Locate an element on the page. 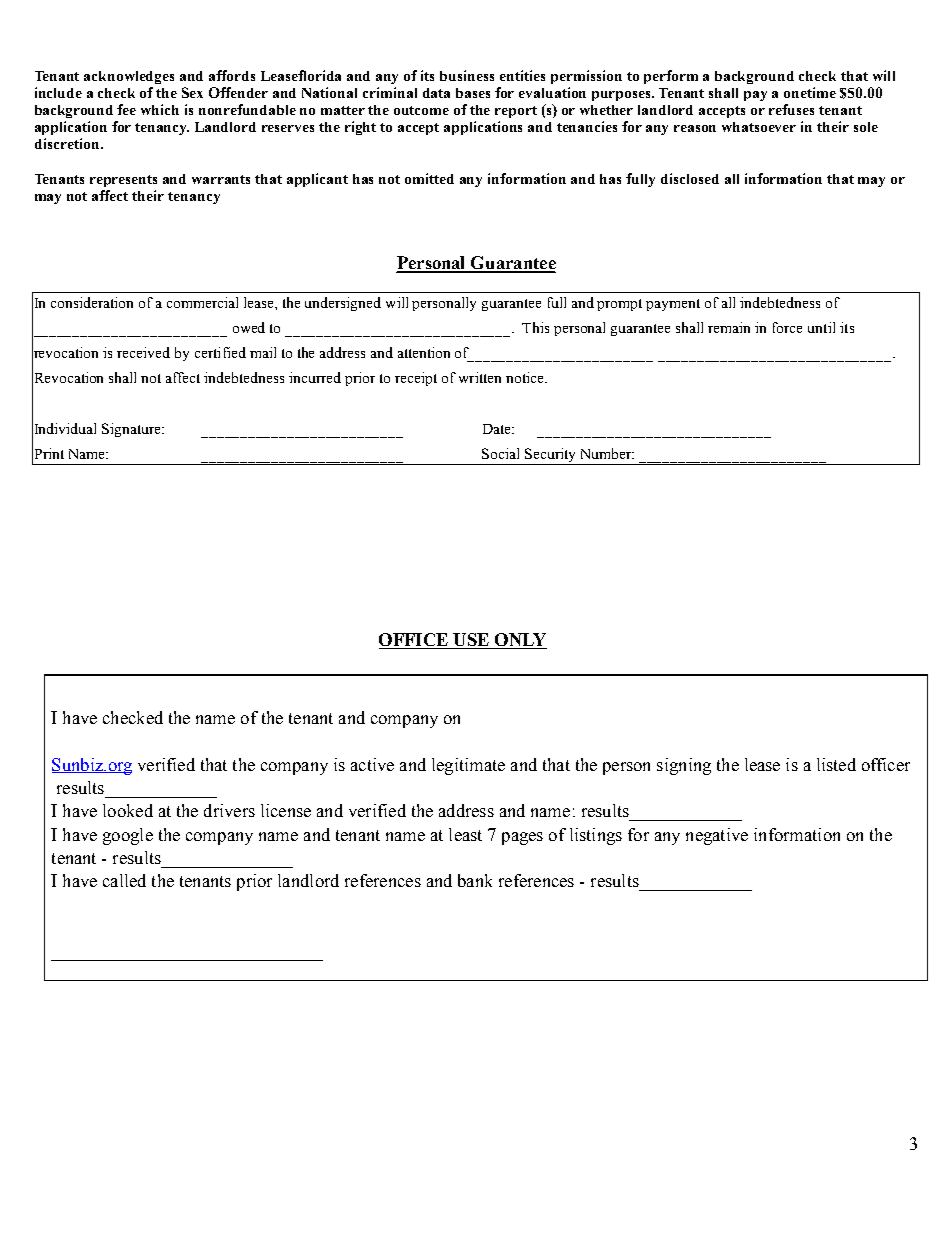 This document has height=1233, width=952. attention is located at coordinates (424, 352).
